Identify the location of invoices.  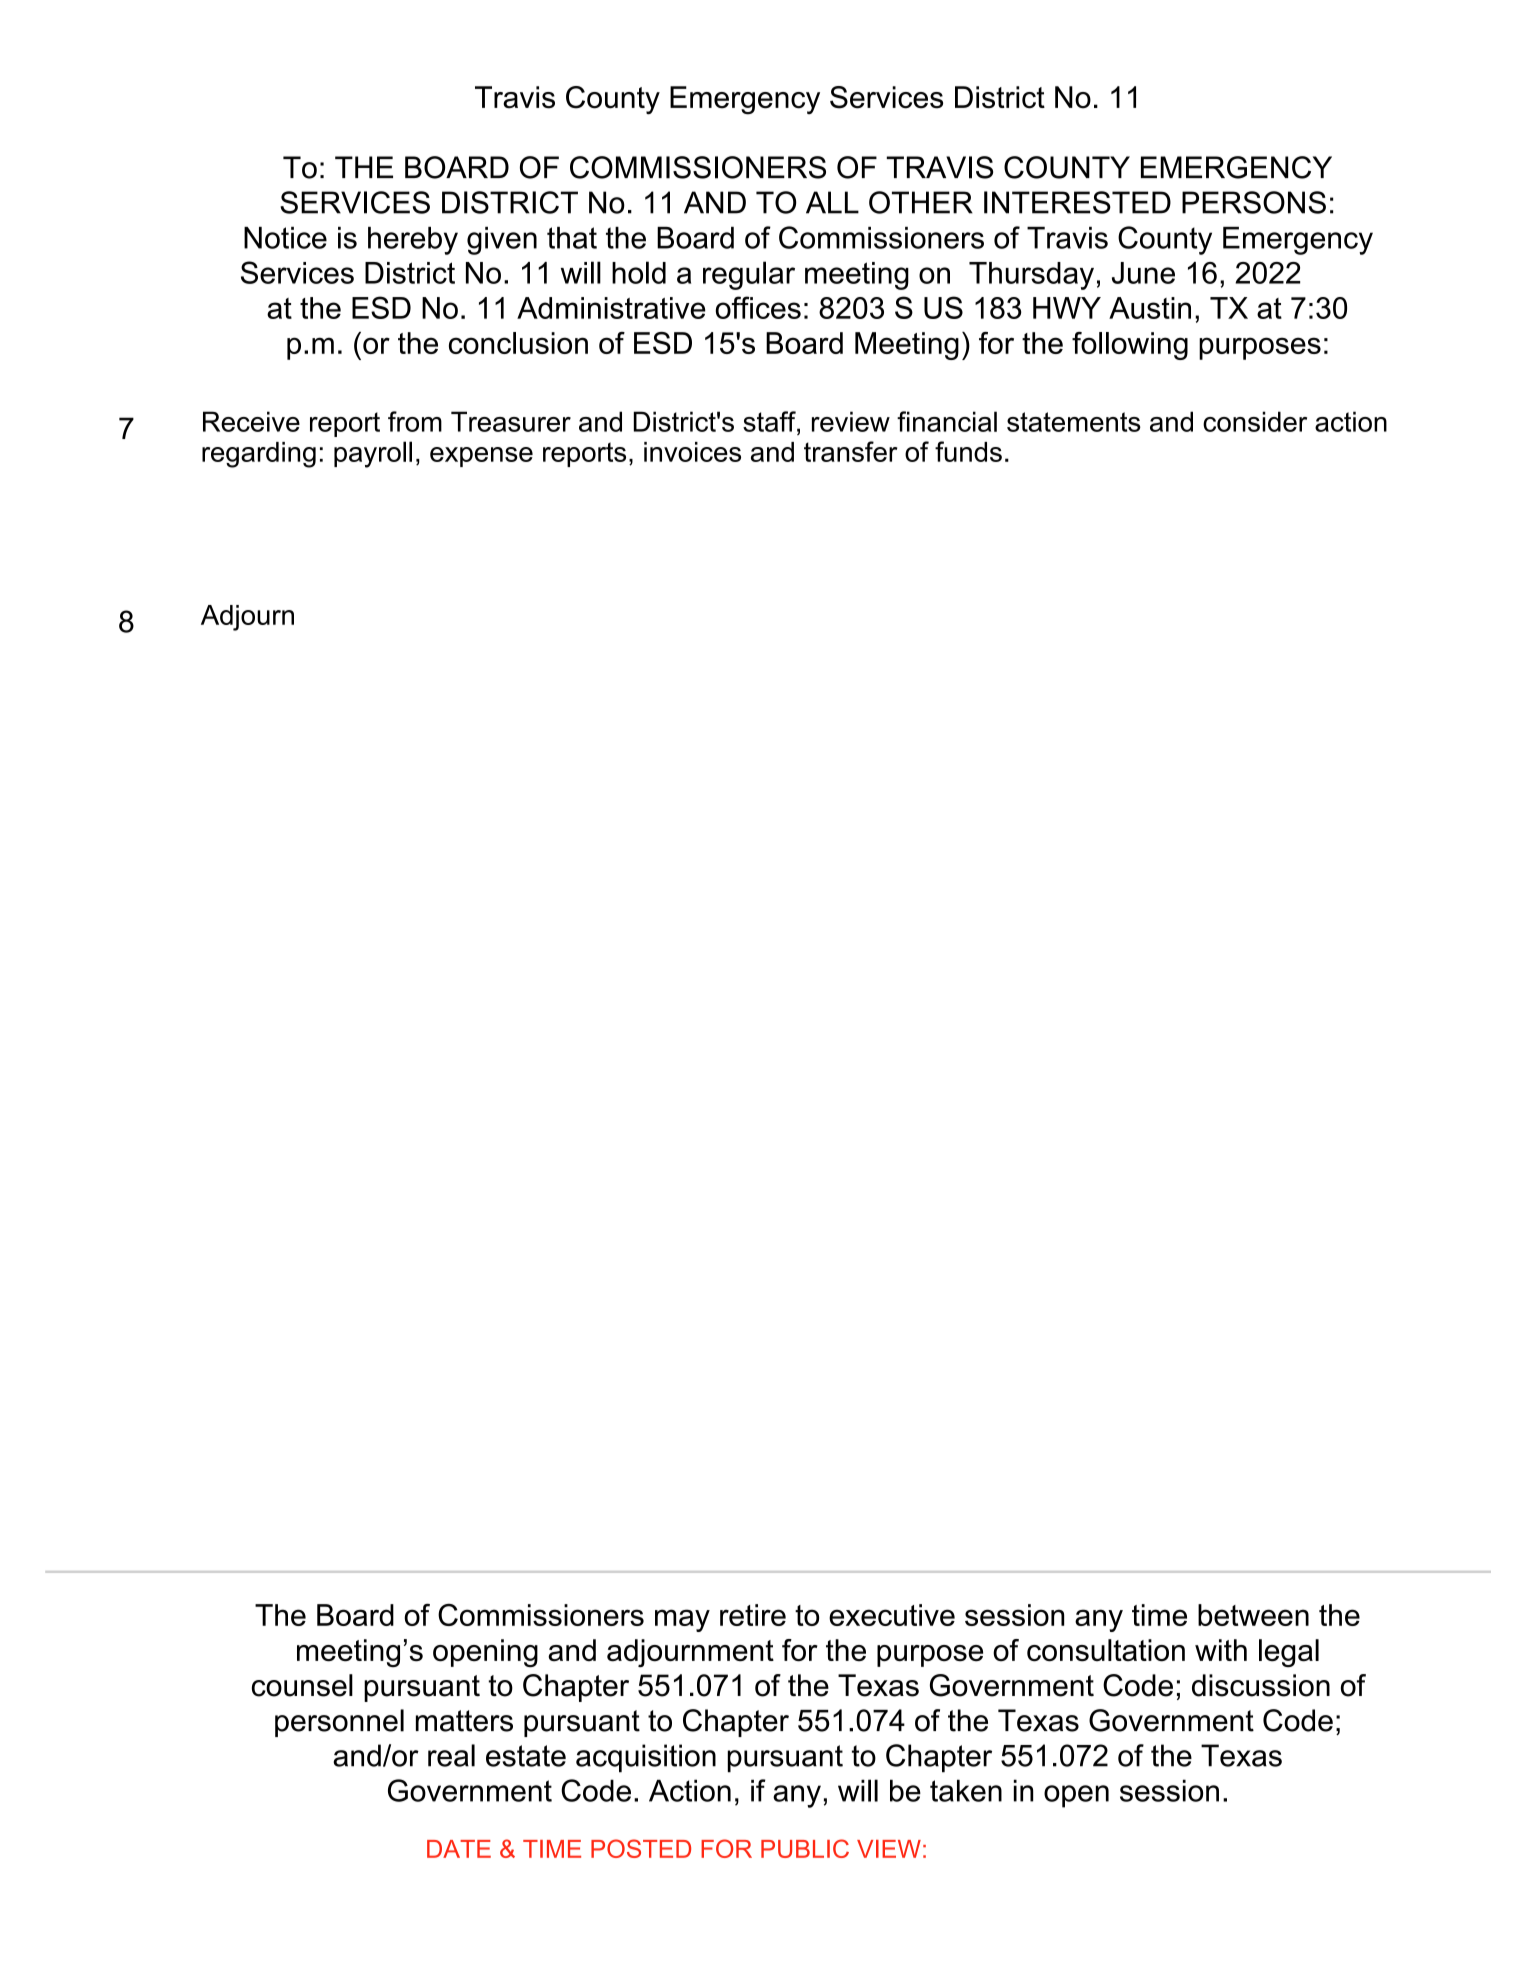
(692, 452).
